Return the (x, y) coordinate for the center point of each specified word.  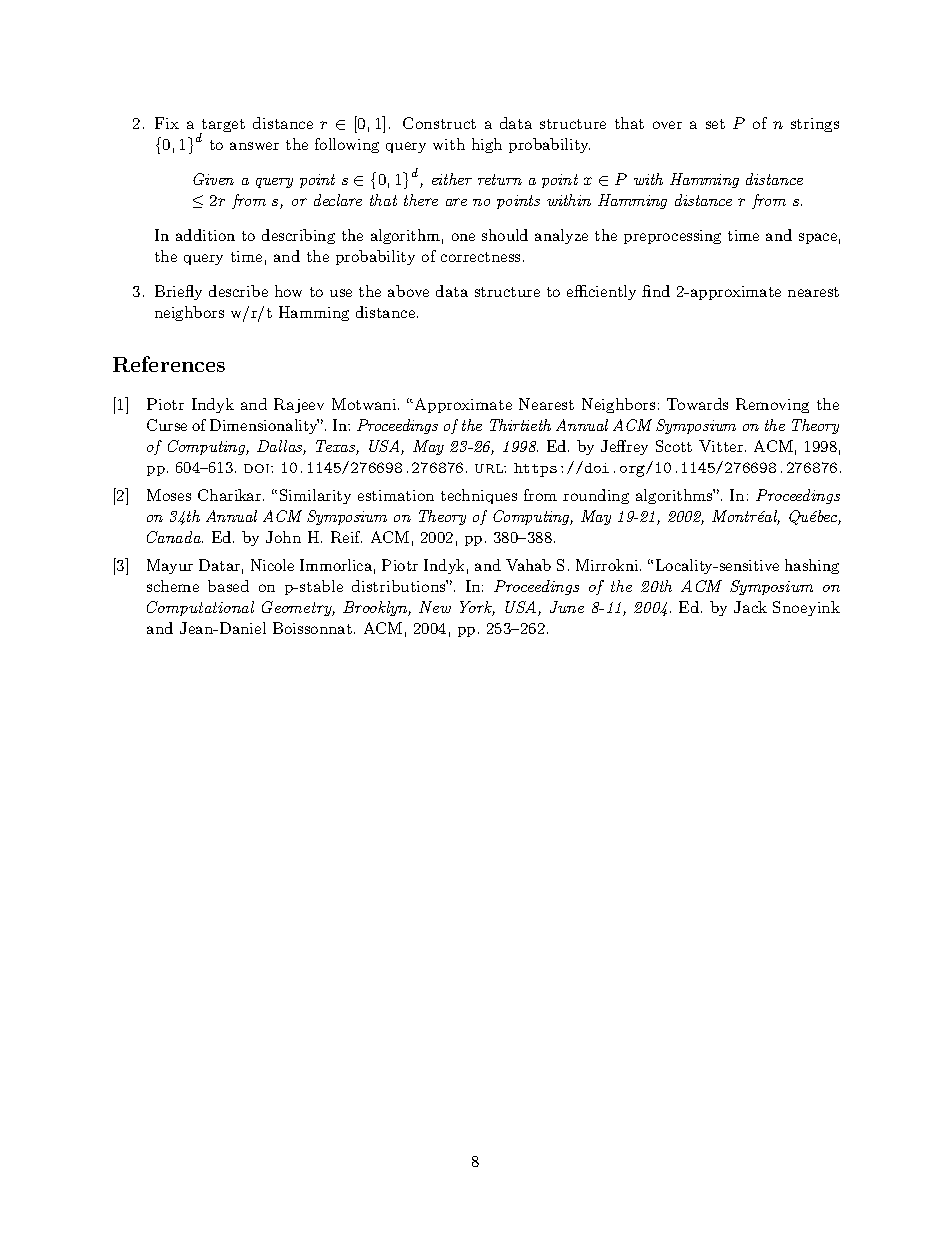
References (169, 364)
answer (254, 146)
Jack (750, 607)
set (715, 124)
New (435, 607)
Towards (697, 404)
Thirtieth (520, 425)
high (487, 145)
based (228, 586)
